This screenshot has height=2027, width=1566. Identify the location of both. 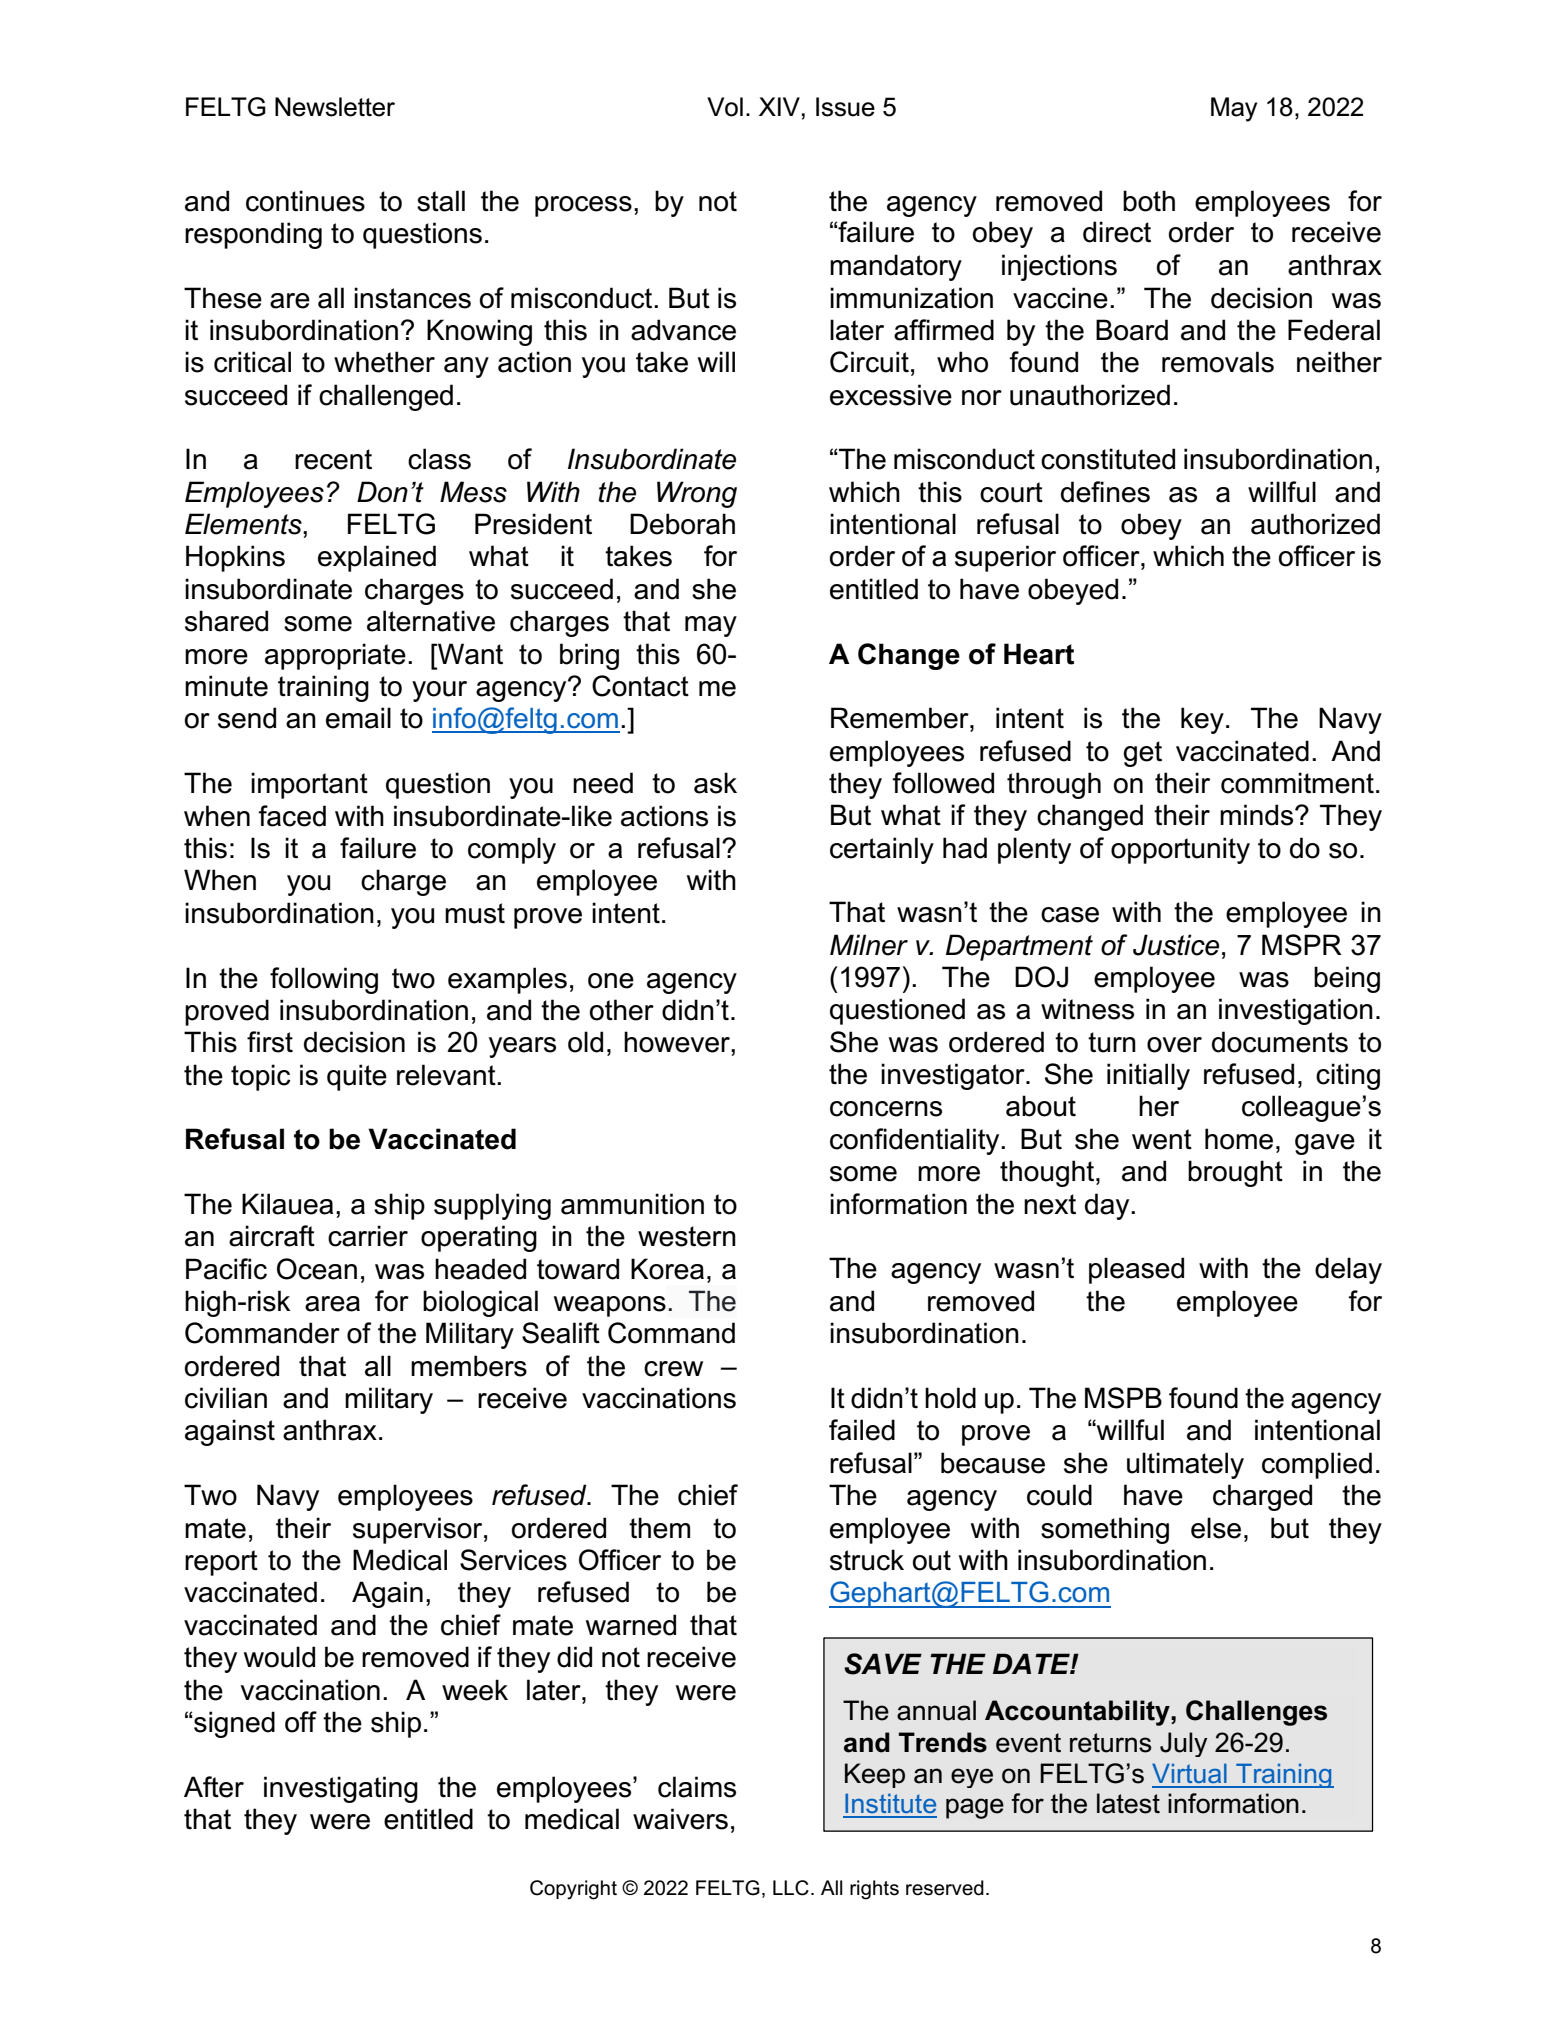
(1149, 201).
